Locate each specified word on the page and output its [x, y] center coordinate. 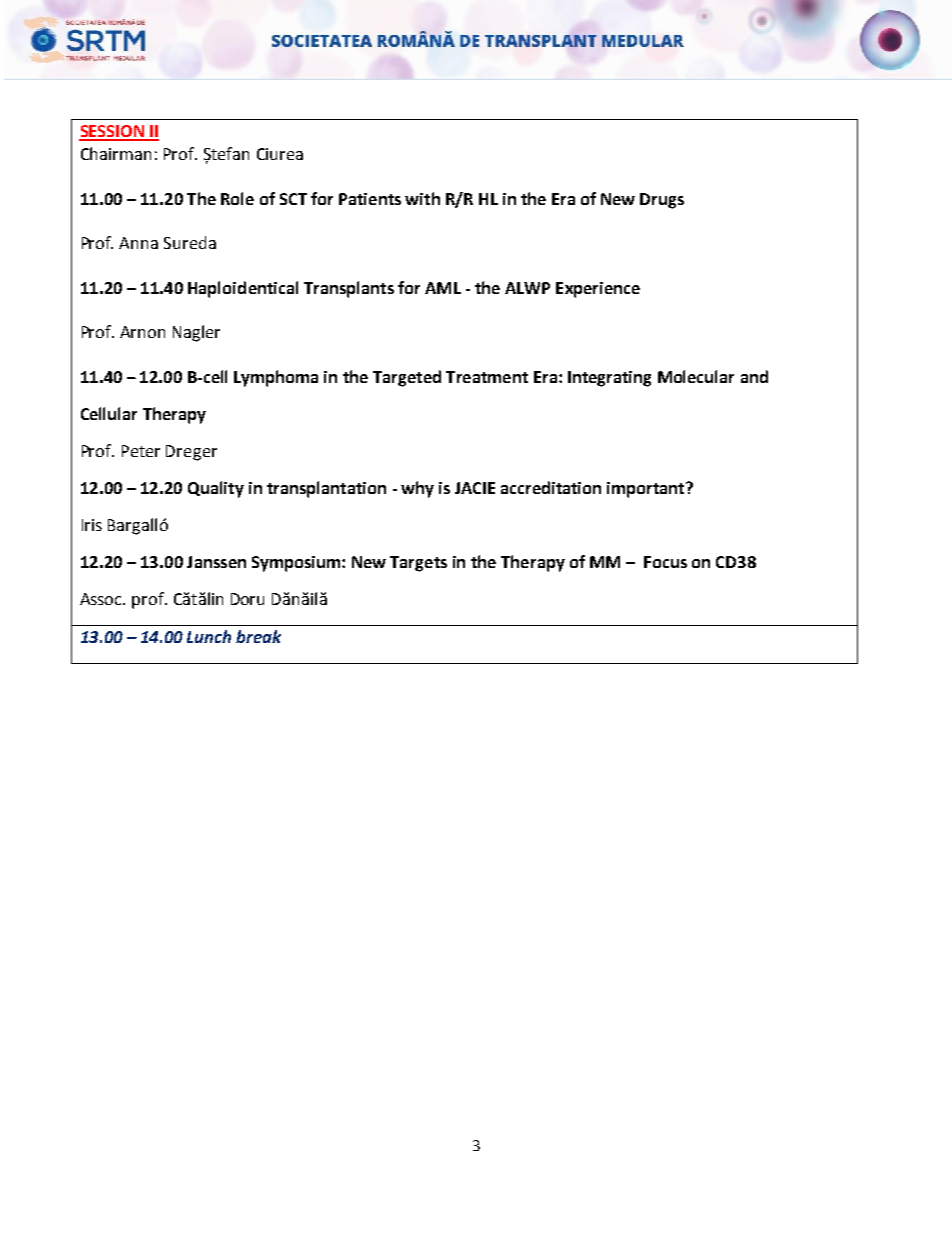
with [422, 198]
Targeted [407, 378]
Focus [665, 562]
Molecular [696, 376]
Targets [418, 564]
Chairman [116, 153]
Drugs [662, 201]
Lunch [209, 636]
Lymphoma [276, 378]
